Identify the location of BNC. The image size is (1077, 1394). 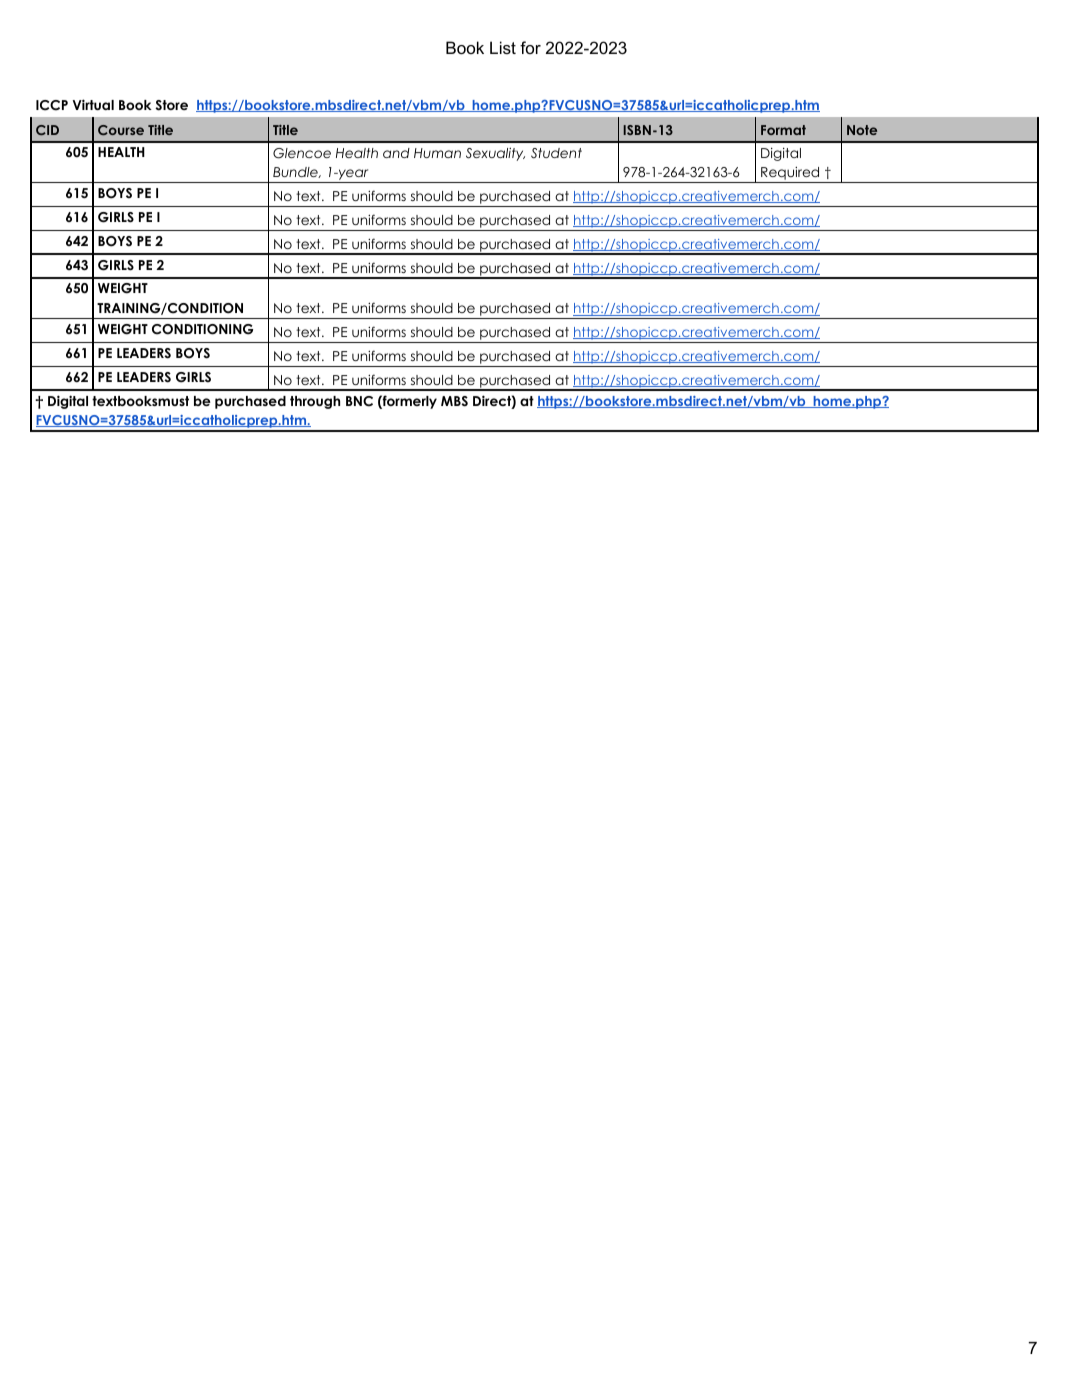
(359, 401).
